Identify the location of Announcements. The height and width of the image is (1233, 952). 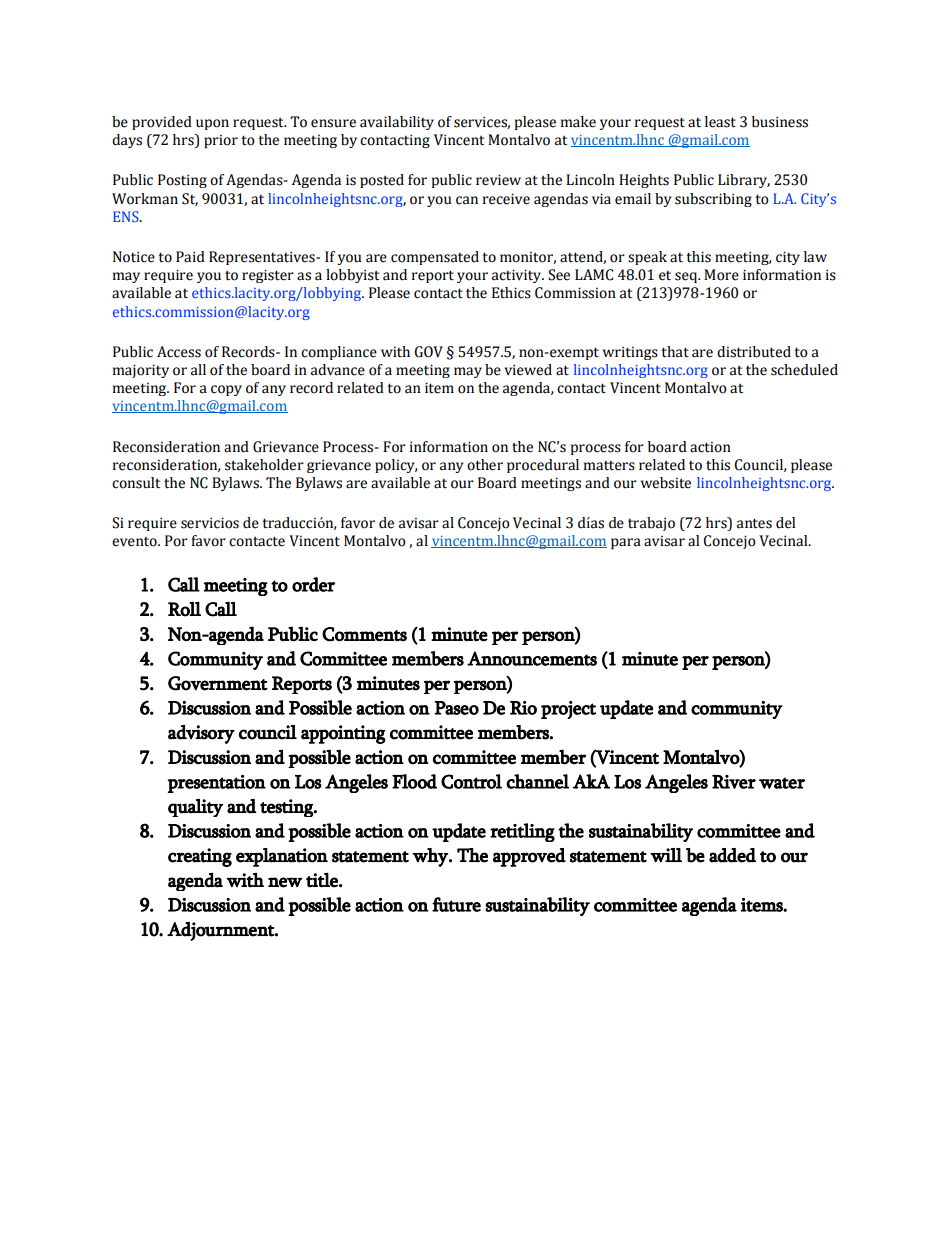
(532, 658).
